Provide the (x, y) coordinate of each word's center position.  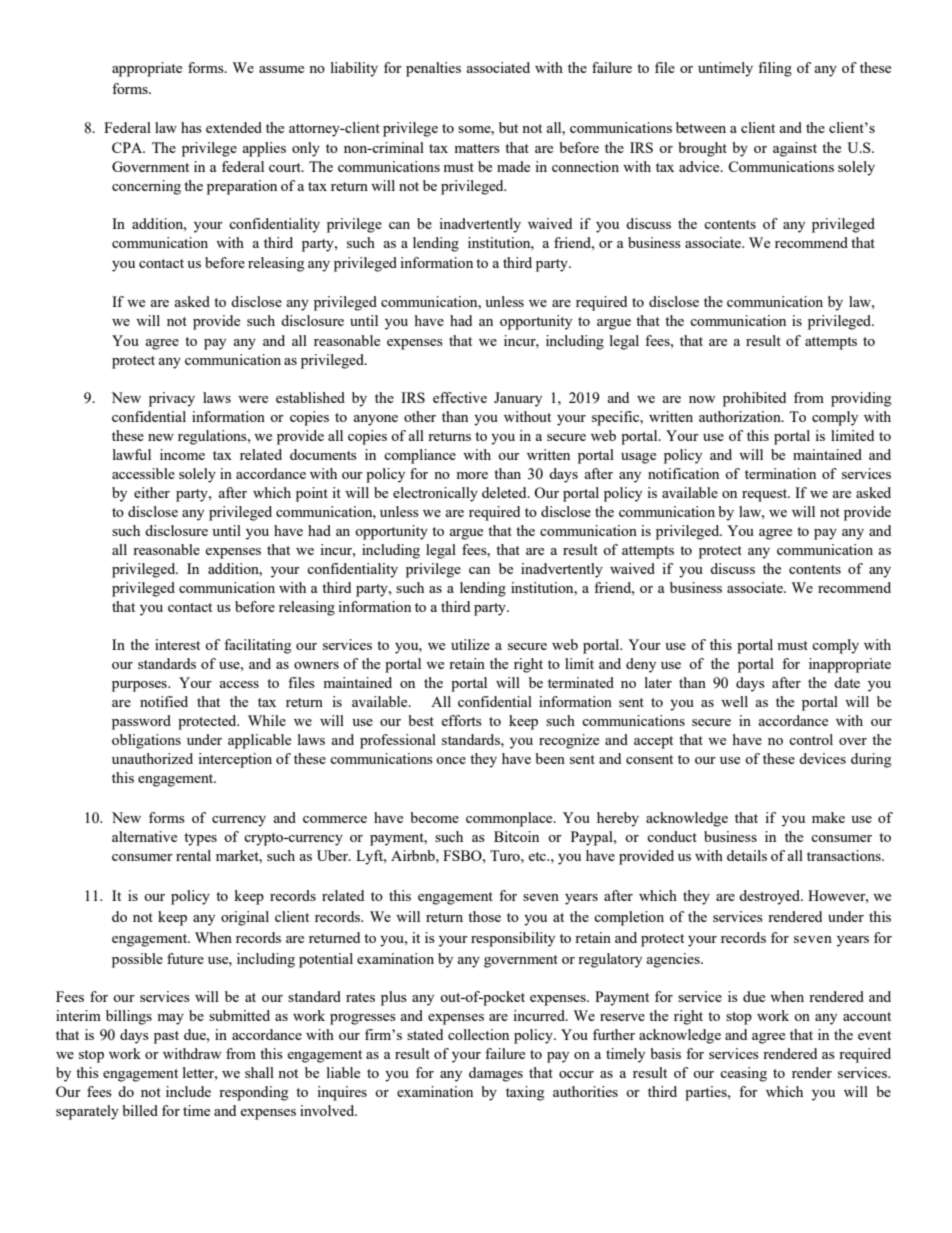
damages (496, 1074)
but (508, 127)
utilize (470, 644)
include (188, 1091)
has (191, 127)
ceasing (743, 1074)
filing (775, 69)
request (766, 495)
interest (177, 644)
